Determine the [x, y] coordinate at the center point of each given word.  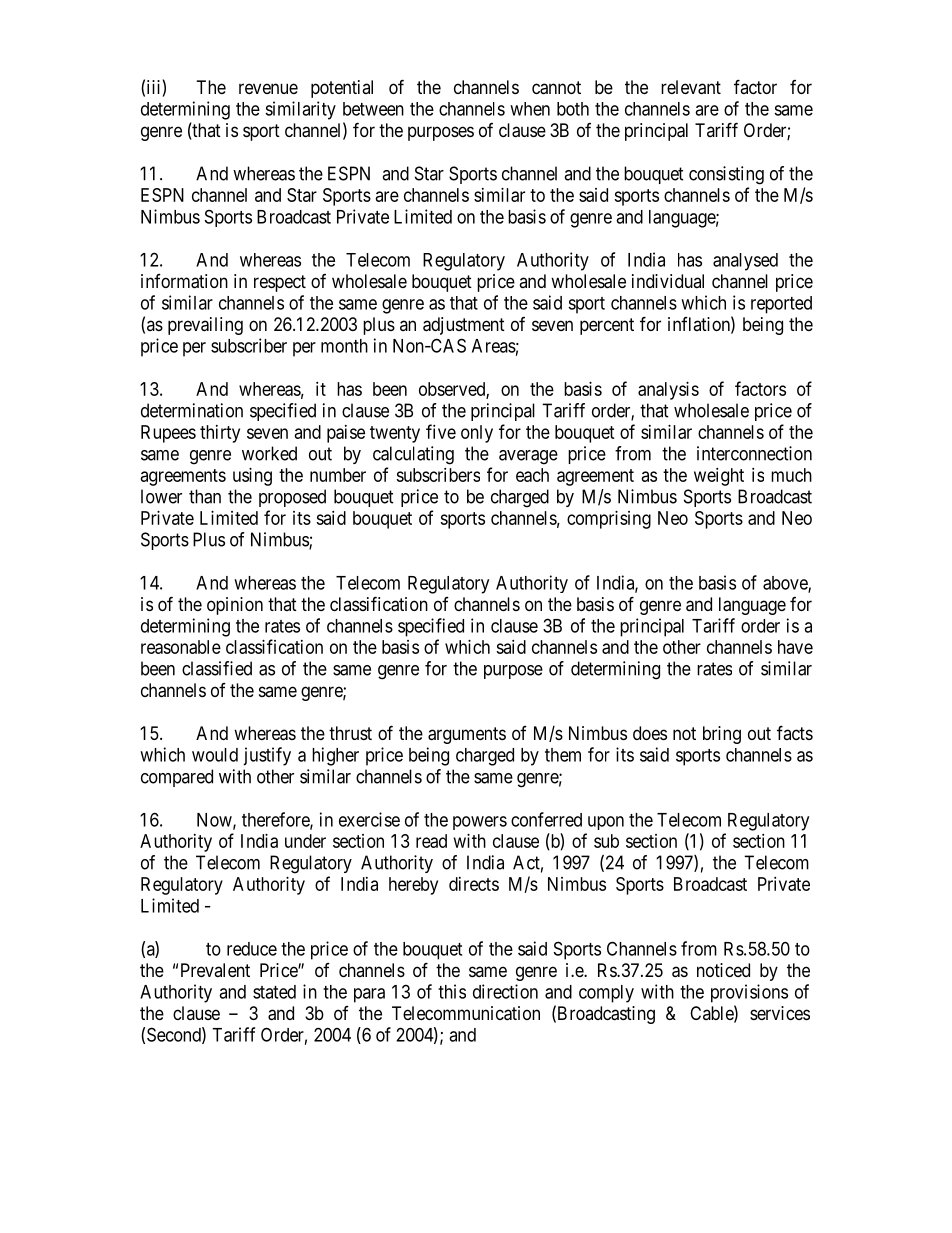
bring [722, 735]
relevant [691, 87]
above [786, 584]
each [532, 475]
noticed [723, 970]
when [530, 109]
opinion [235, 606]
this [452, 991]
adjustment [464, 326]
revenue [268, 88]
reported [781, 305]
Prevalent [215, 970]
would [215, 755]
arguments [467, 735]
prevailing [205, 326]
